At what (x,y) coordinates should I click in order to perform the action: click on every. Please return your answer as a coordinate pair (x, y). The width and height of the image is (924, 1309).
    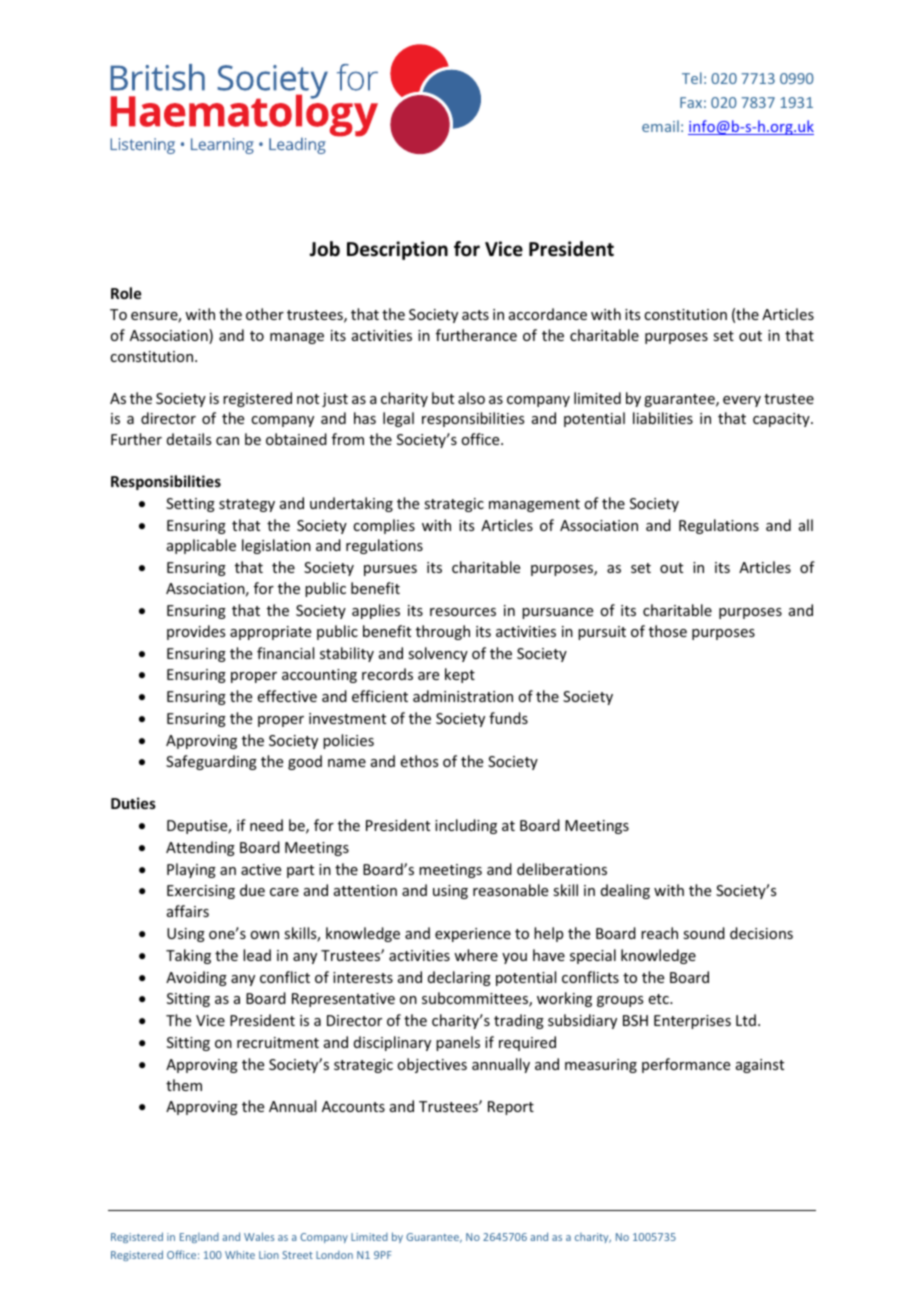
    Looking at the image, I should click on (742, 401).
